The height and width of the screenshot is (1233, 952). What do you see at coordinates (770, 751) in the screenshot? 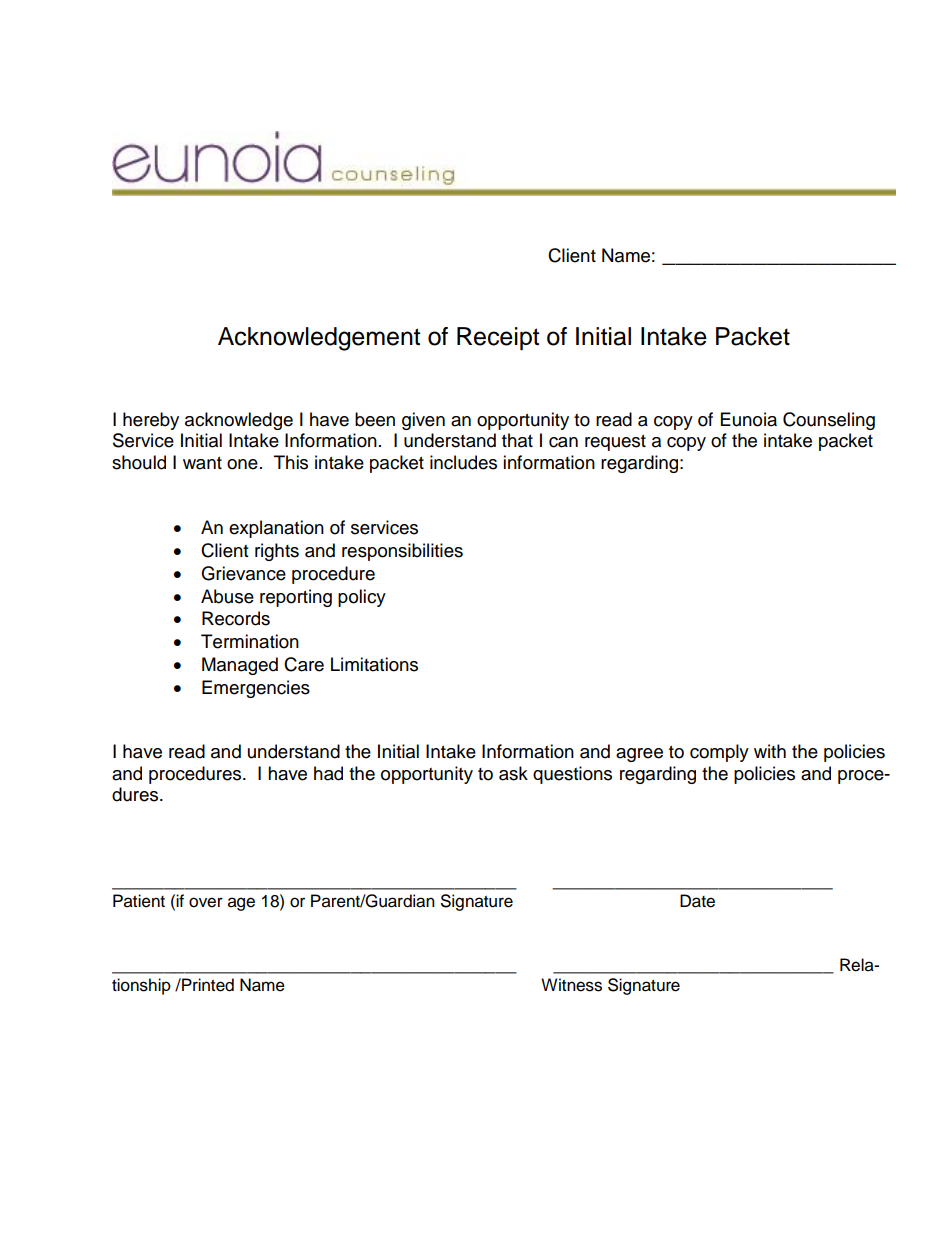
I see `with` at bounding box center [770, 751].
